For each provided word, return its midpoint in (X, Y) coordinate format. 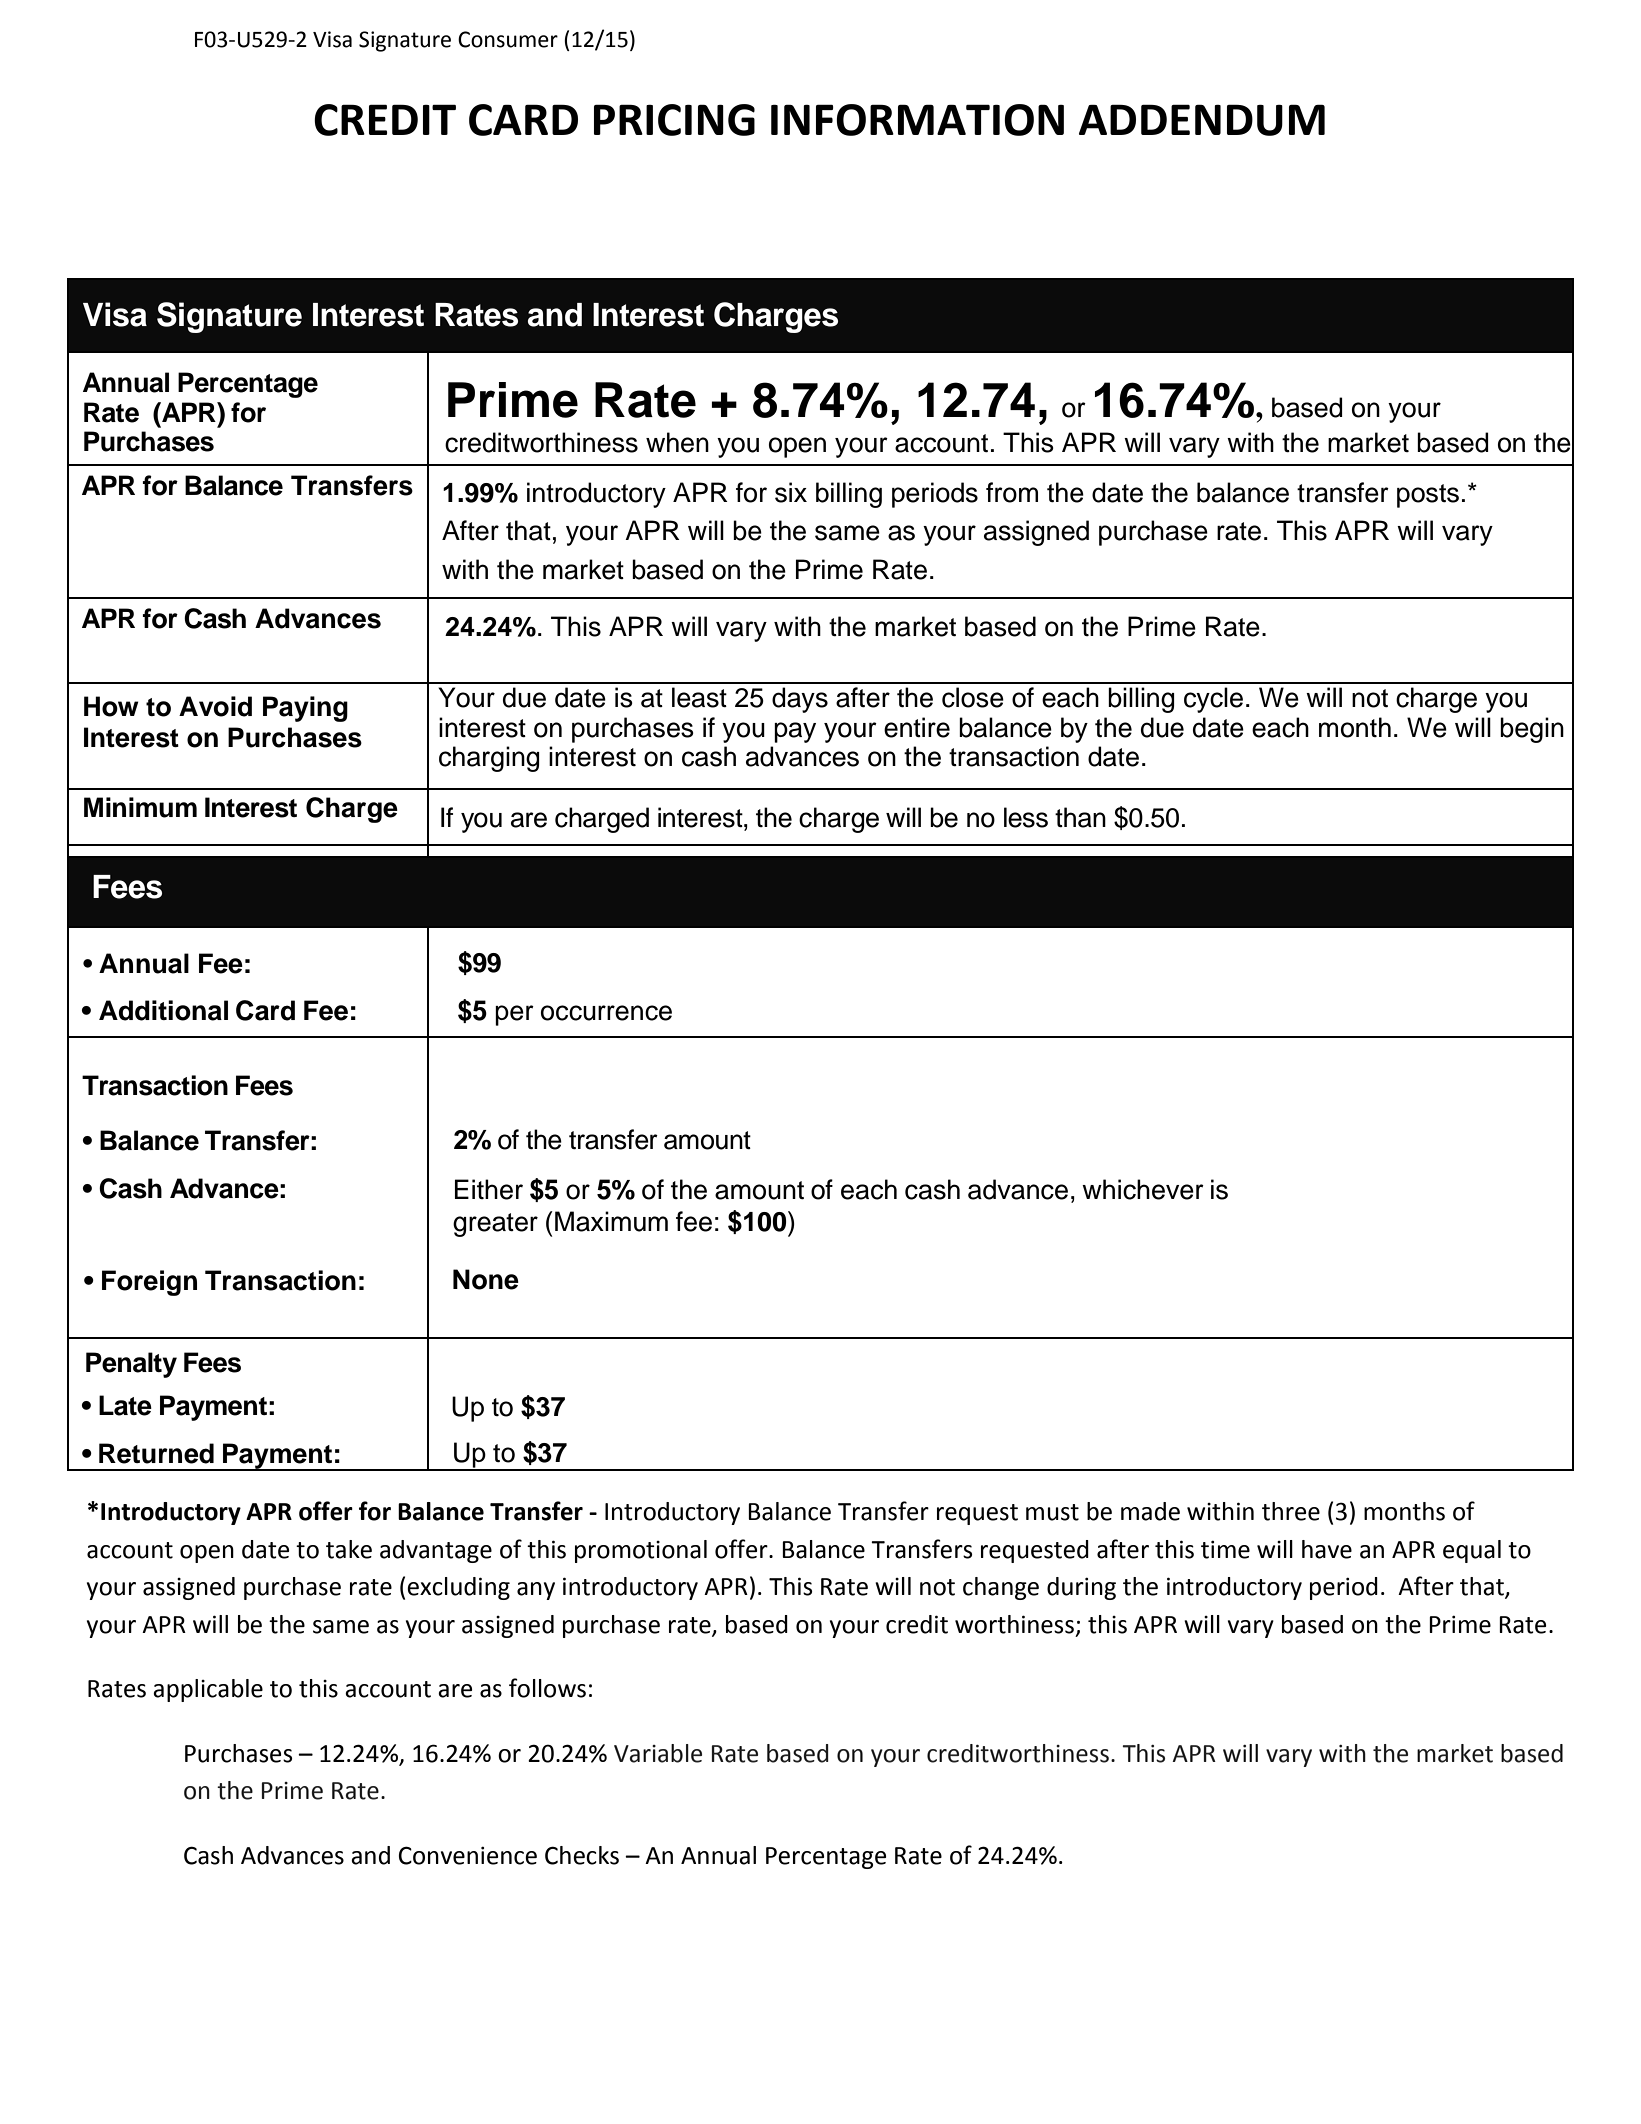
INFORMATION (917, 120)
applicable (208, 1690)
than (1080, 817)
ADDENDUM (1202, 120)
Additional (163, 1010)
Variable (658, 1753)
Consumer (508, 39)
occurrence (606, 1013)
